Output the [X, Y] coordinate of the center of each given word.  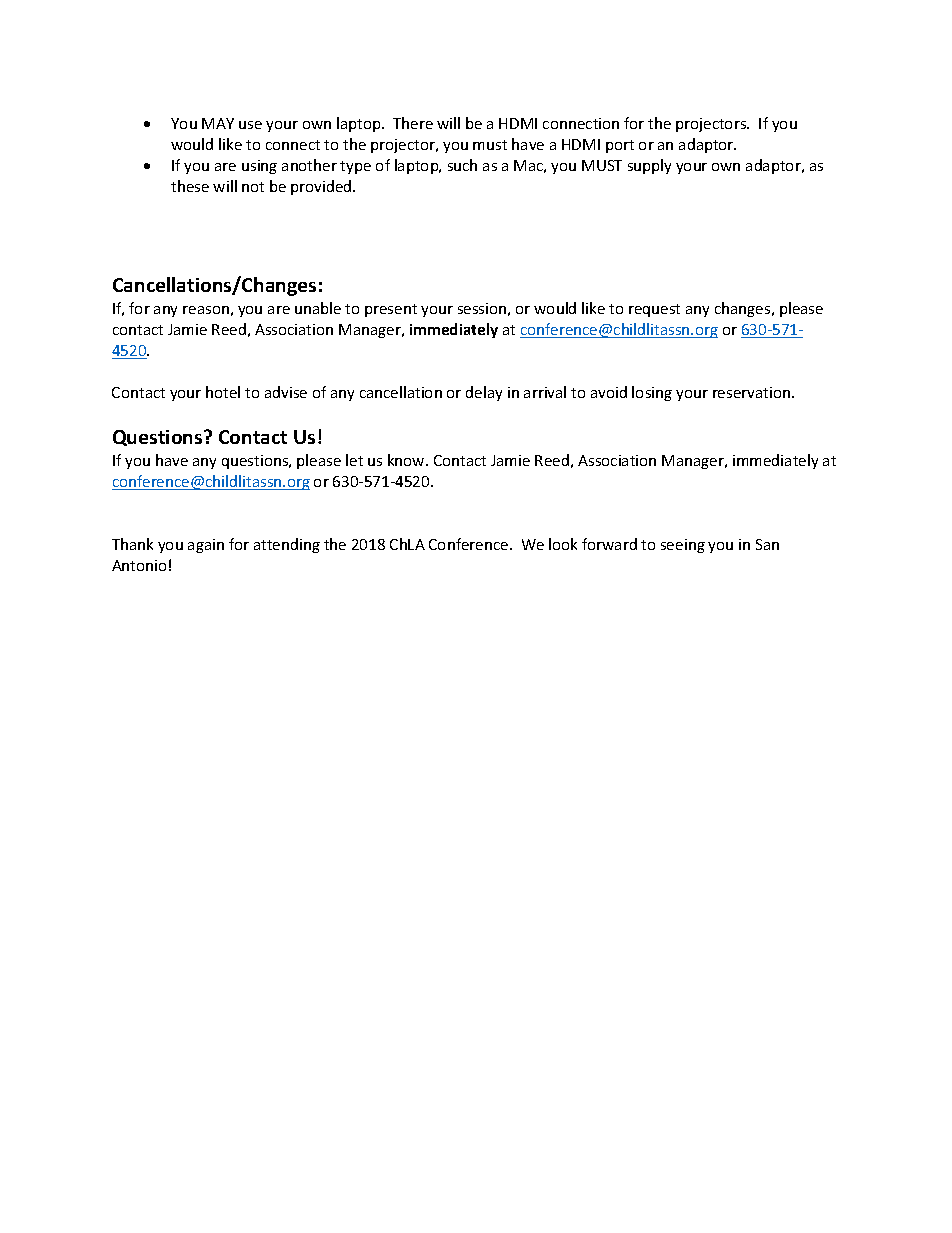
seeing [683, 546]
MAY [218, 123]
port [620, 146]
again [206, 546]
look [563, 544]
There [413, 123]
